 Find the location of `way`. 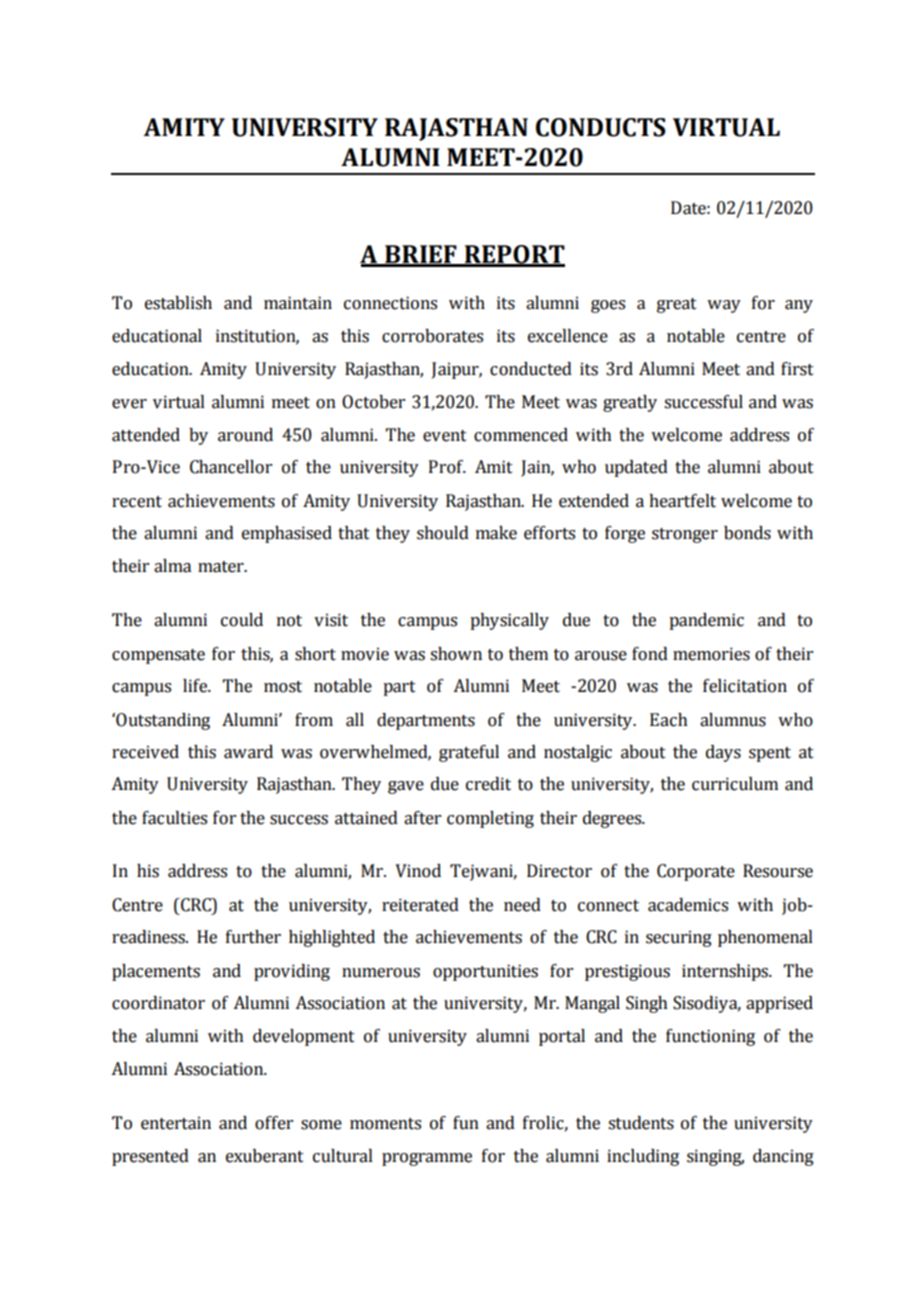

way is located at coordinates (724, 306).
